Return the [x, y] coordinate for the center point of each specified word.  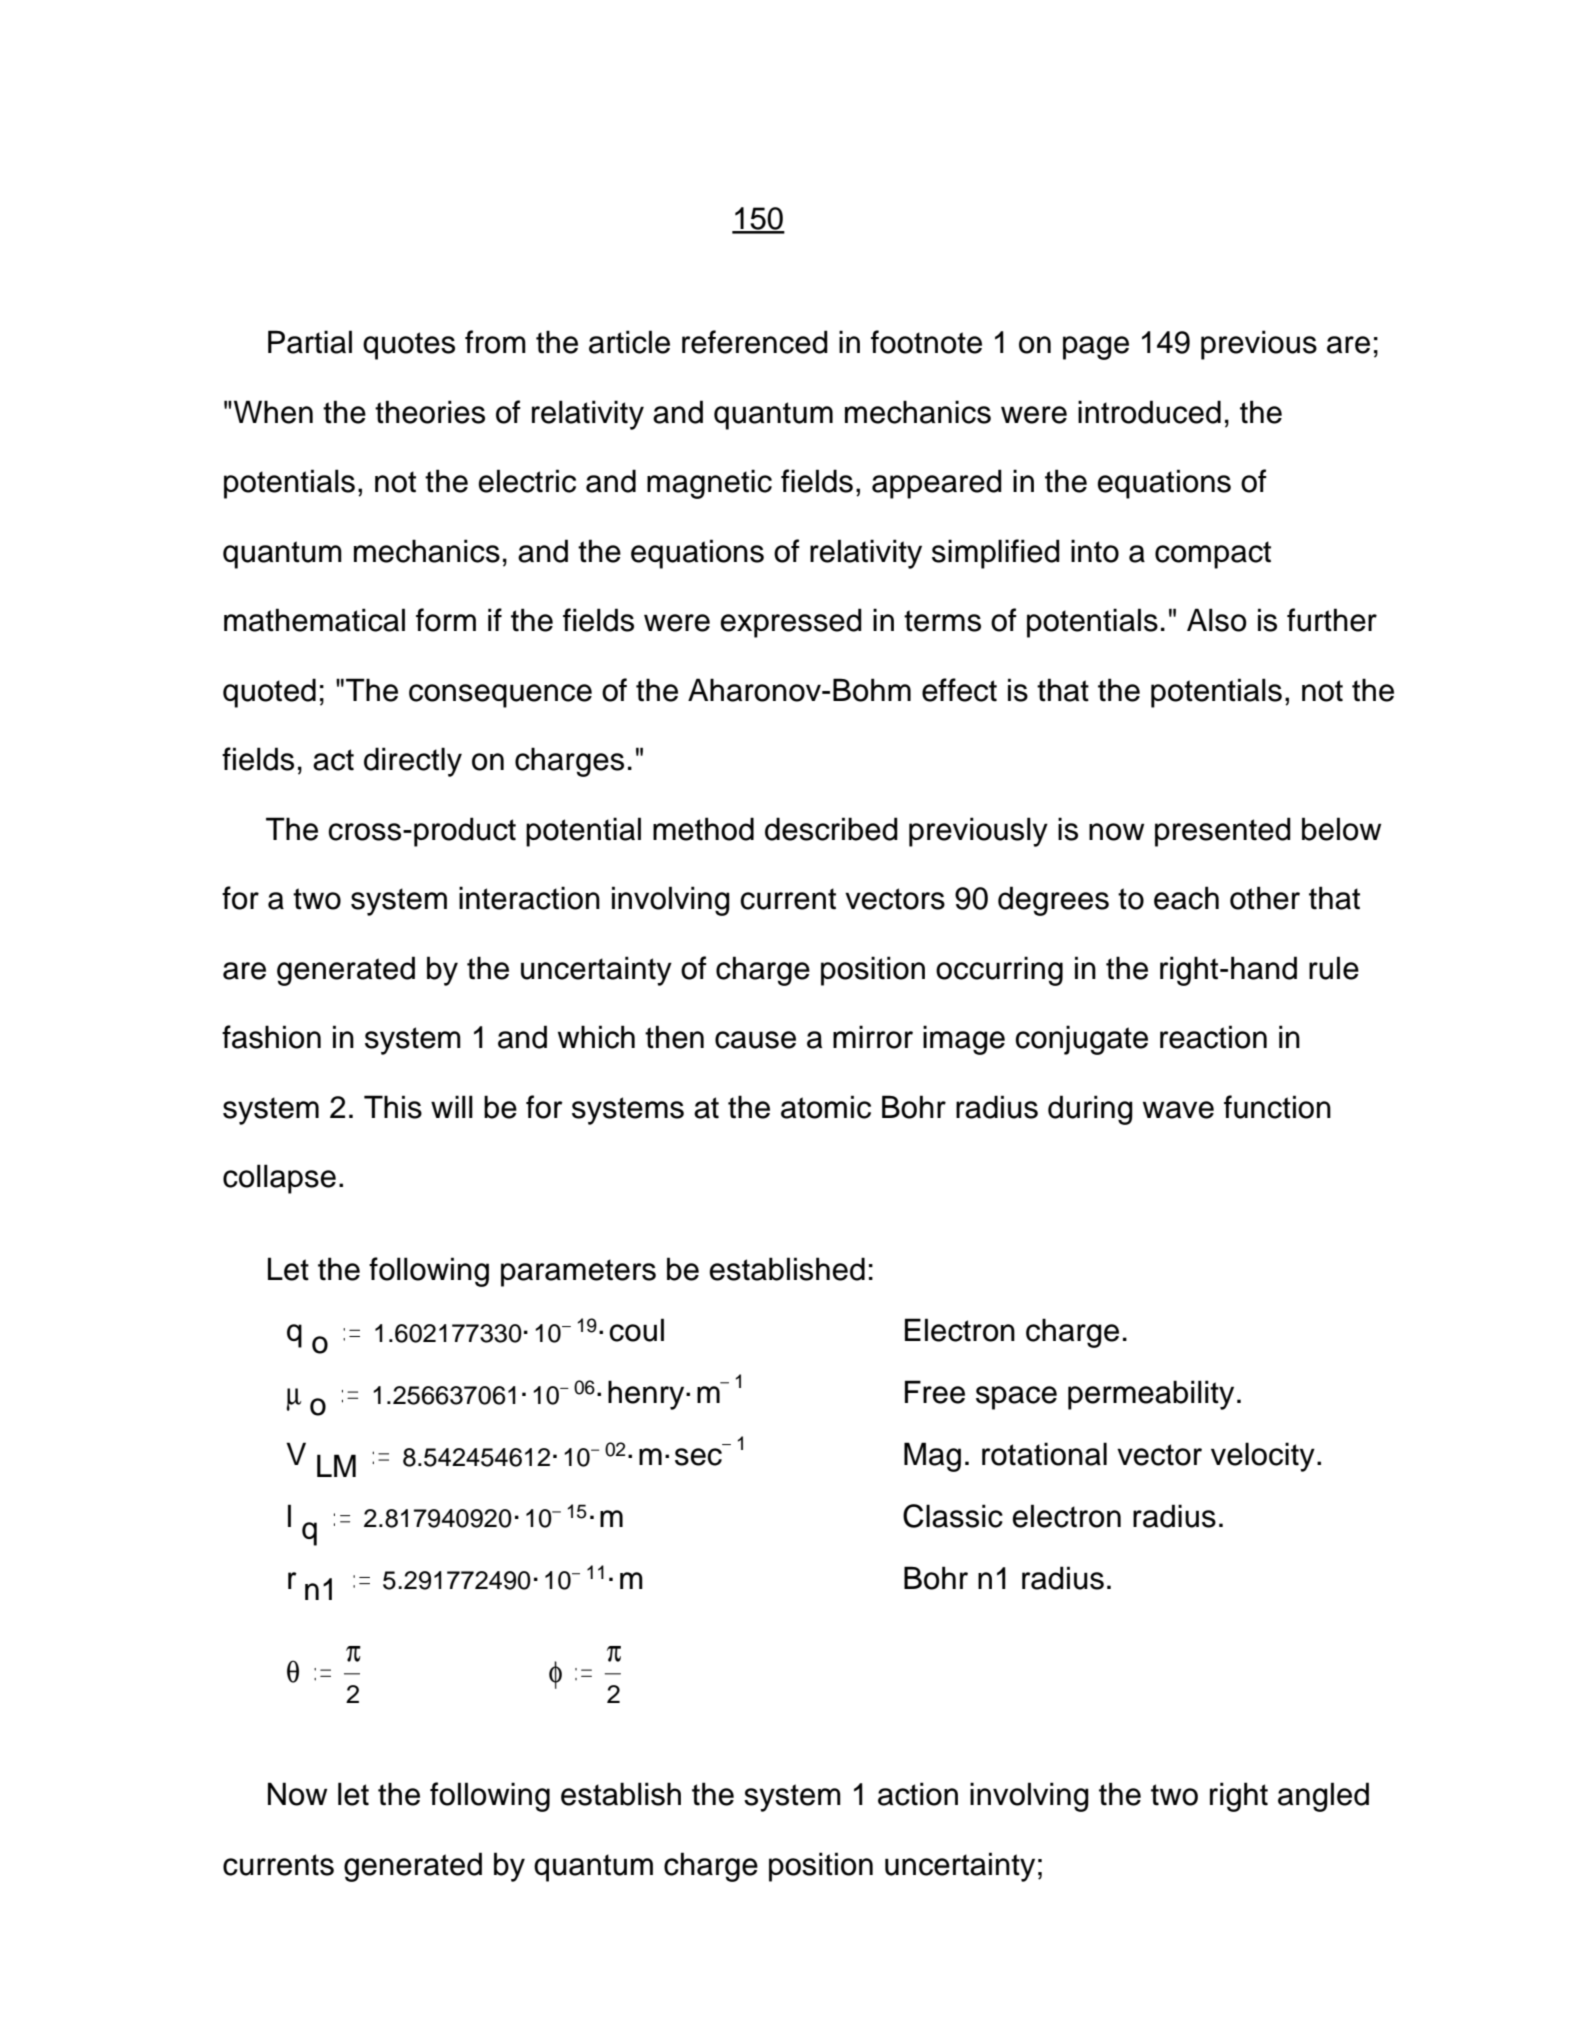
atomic [826, 1107]
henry [647, 1395]
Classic [953, 1516]
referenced [755, 342]
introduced [1149, 412]
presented [1223, 832]
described [831, 829]
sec [698, 1457]
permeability [1151, 1395]
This [393, 1107]
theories [430, 412]
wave [1178, 1110]
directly [413, 762]
